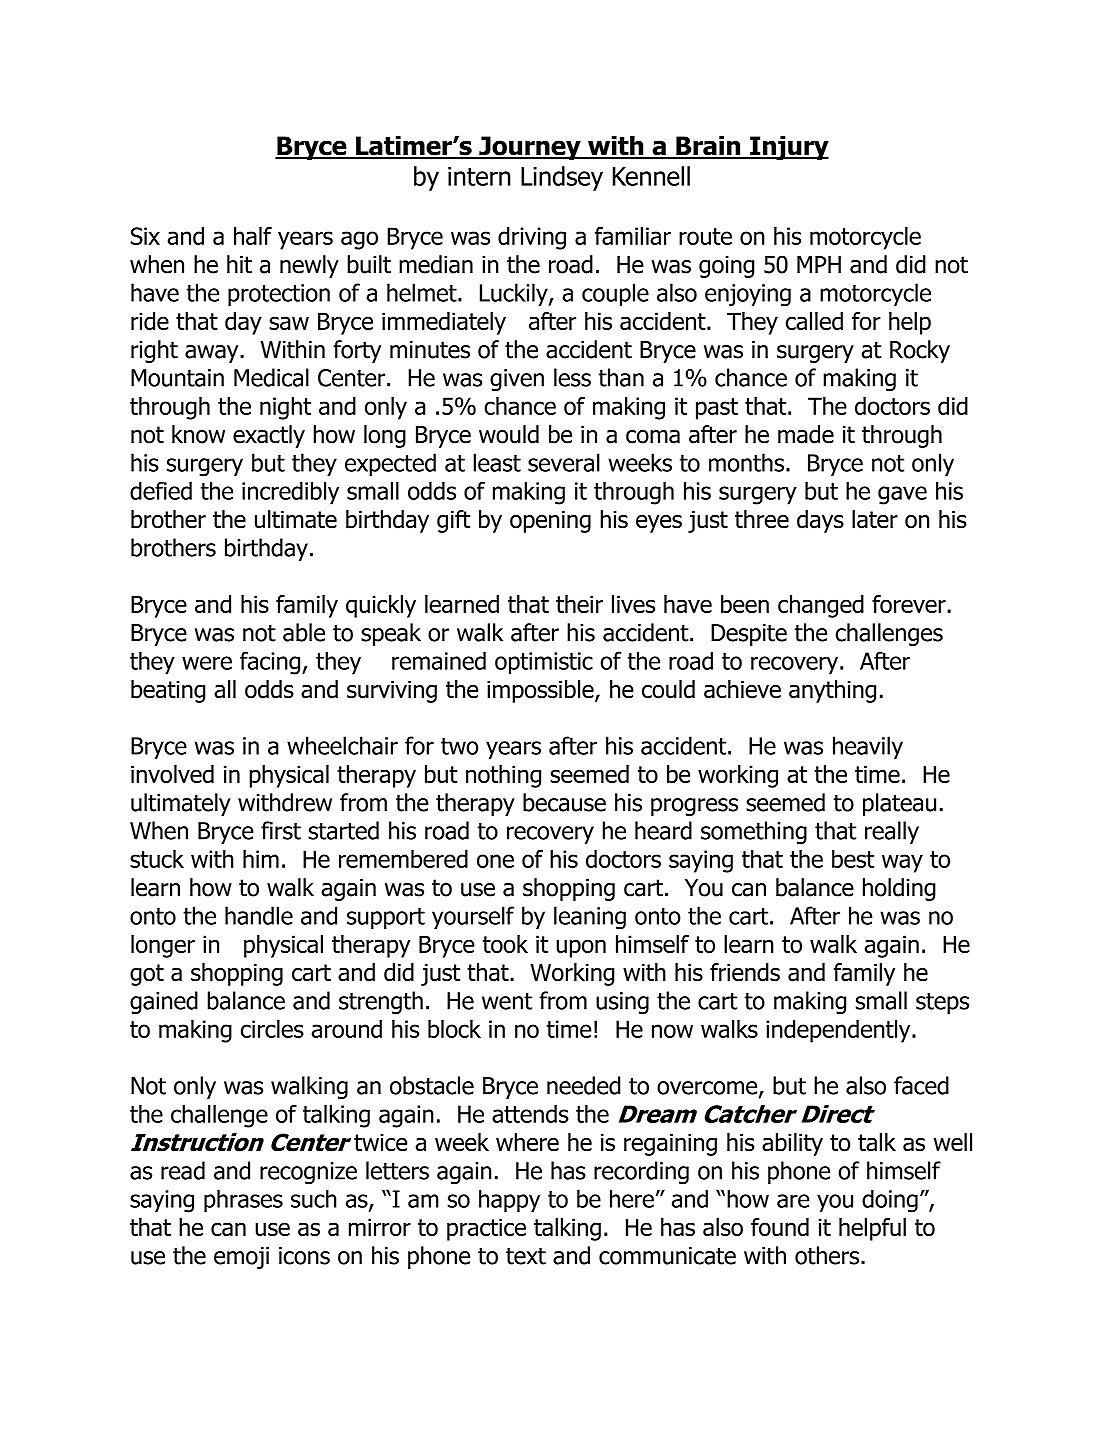 This image has height=1429, width=1104. What do you see at coordinates (526, 1256) in the image?
I see `text` at bounding box center [526, 1256].
